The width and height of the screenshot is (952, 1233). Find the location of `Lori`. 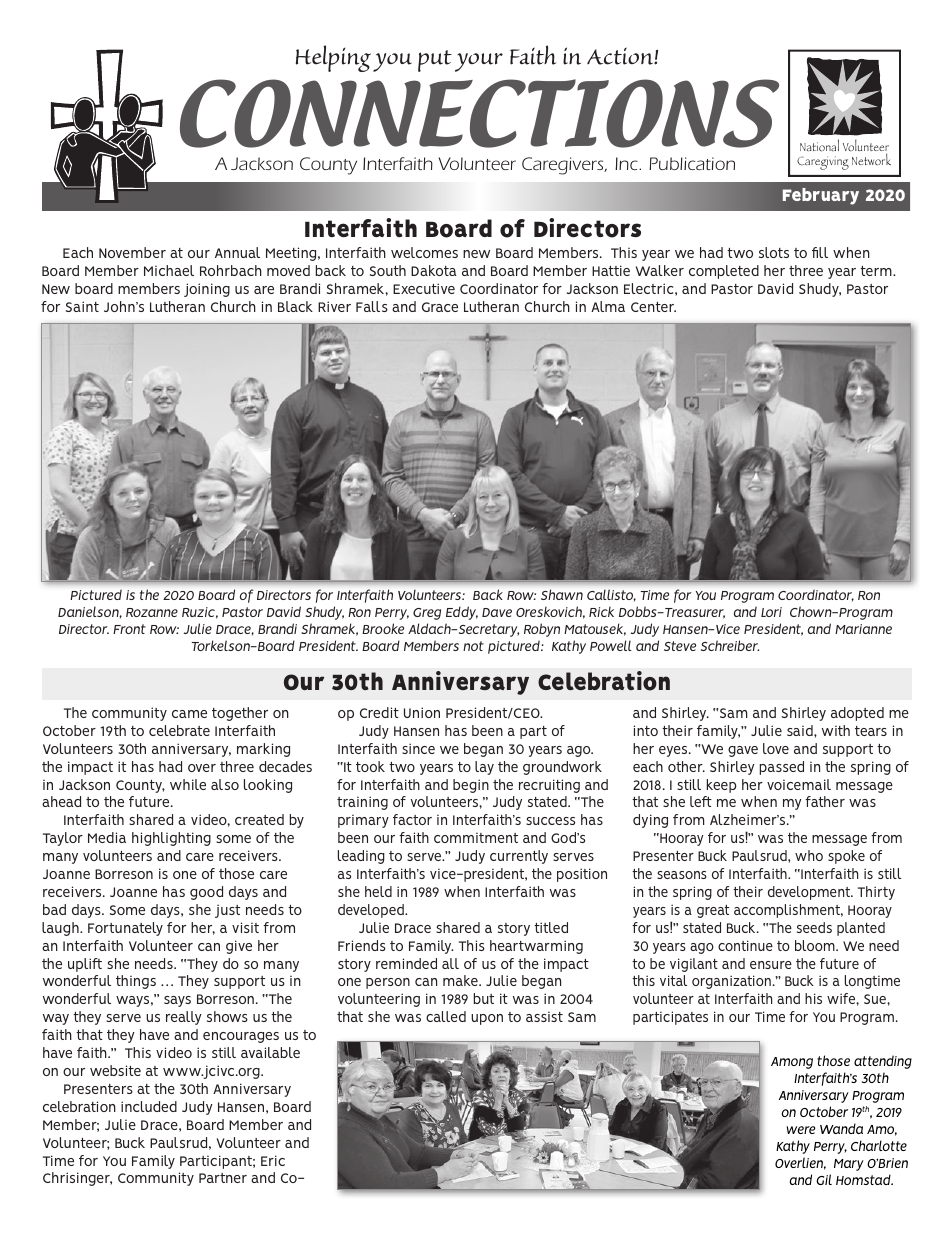

Lori is located at coordinates (771, 612).
